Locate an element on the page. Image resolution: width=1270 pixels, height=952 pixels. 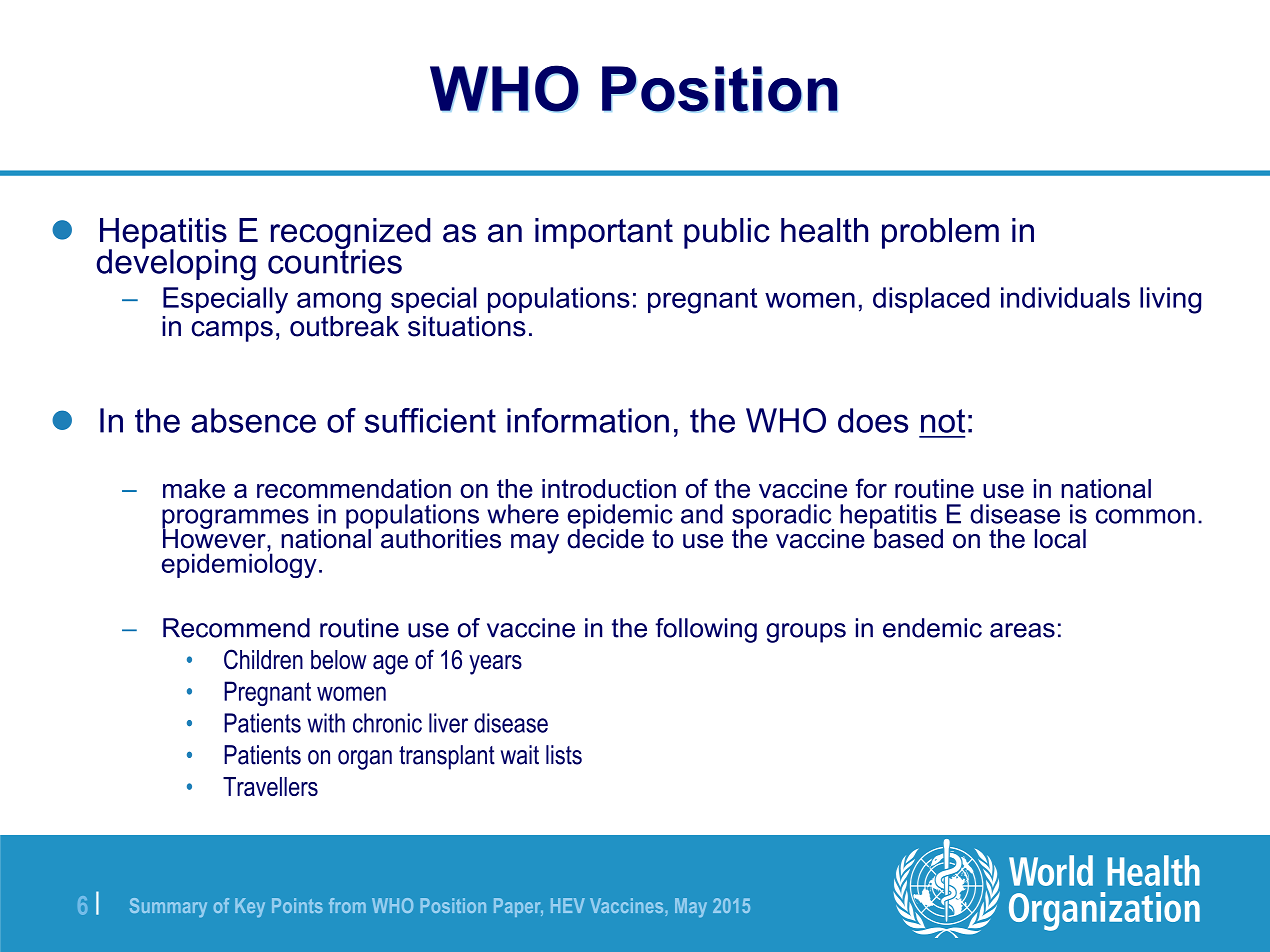
introduction is located at coordinates (609, 488).
